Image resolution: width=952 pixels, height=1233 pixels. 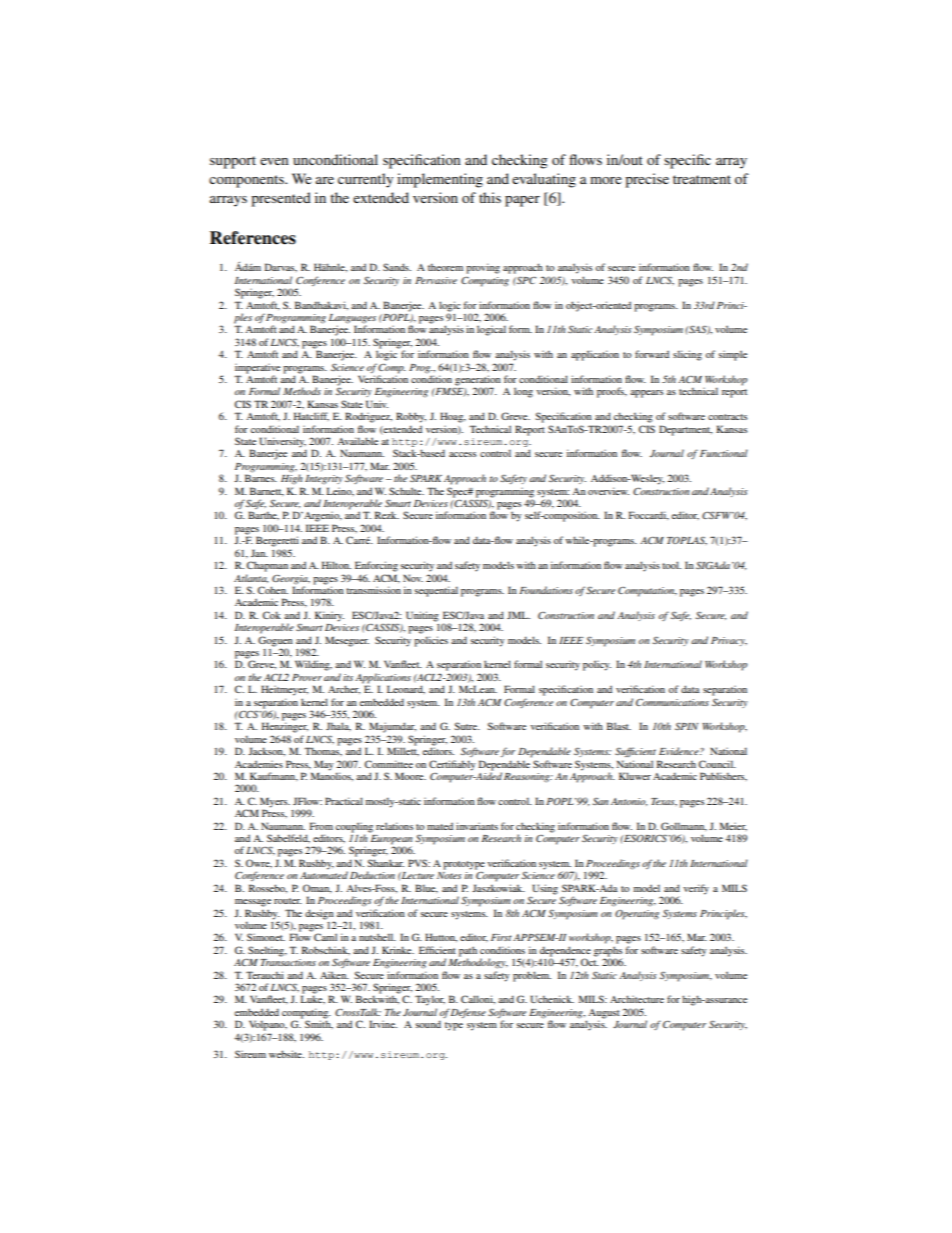 I want to click on presented, so click(x=281, y=199).
